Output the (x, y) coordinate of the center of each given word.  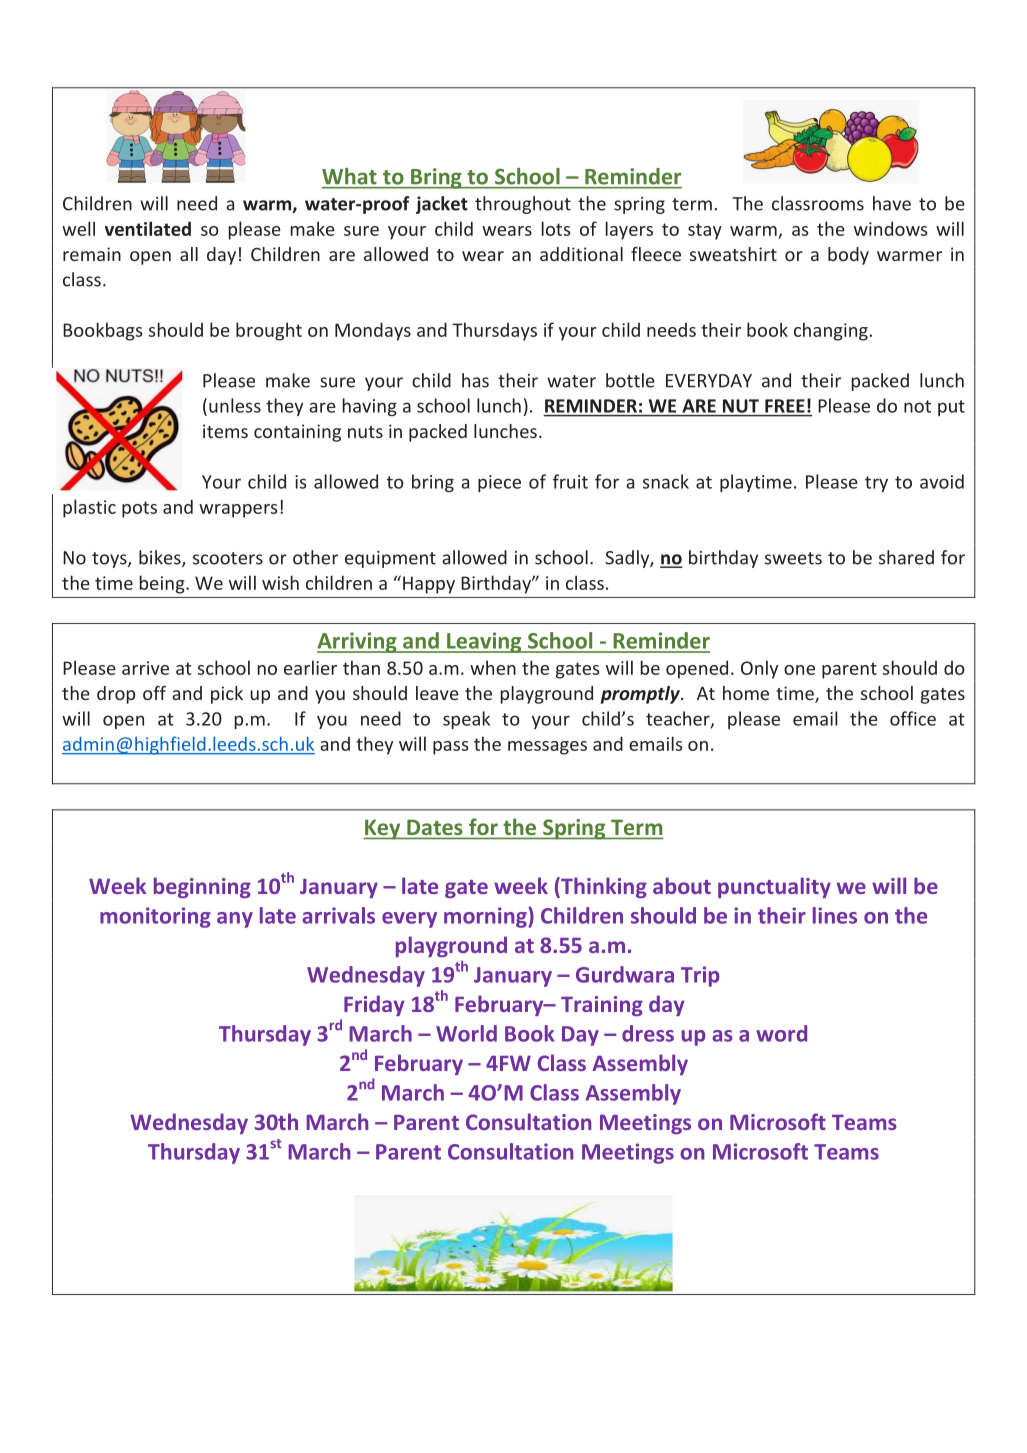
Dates (434, 827)
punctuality (774, 887)
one (799, 670)
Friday (374, 1005)
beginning (202, 887)
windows (890, 228)
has (475, 380)
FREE (785, 406)
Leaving (484, 642)
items (225, 431)
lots (556, 228)
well (78, 228)
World (466, 1033)
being (163, 584)
